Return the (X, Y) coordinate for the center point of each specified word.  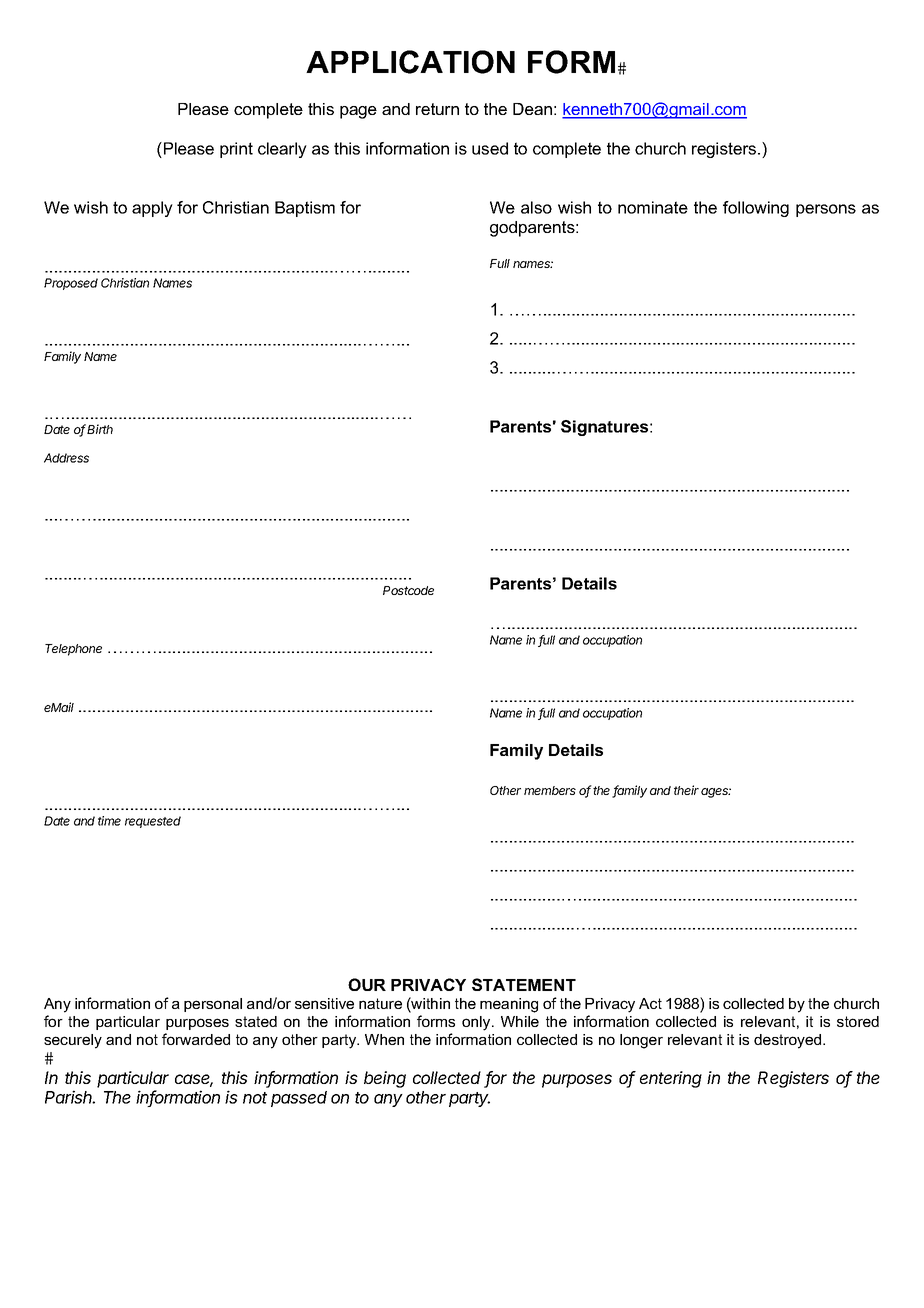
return (437, 109)
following (756, 209)
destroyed (789, 1041)
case (194, 1080)
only (477, 1023)
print (236, 150)
